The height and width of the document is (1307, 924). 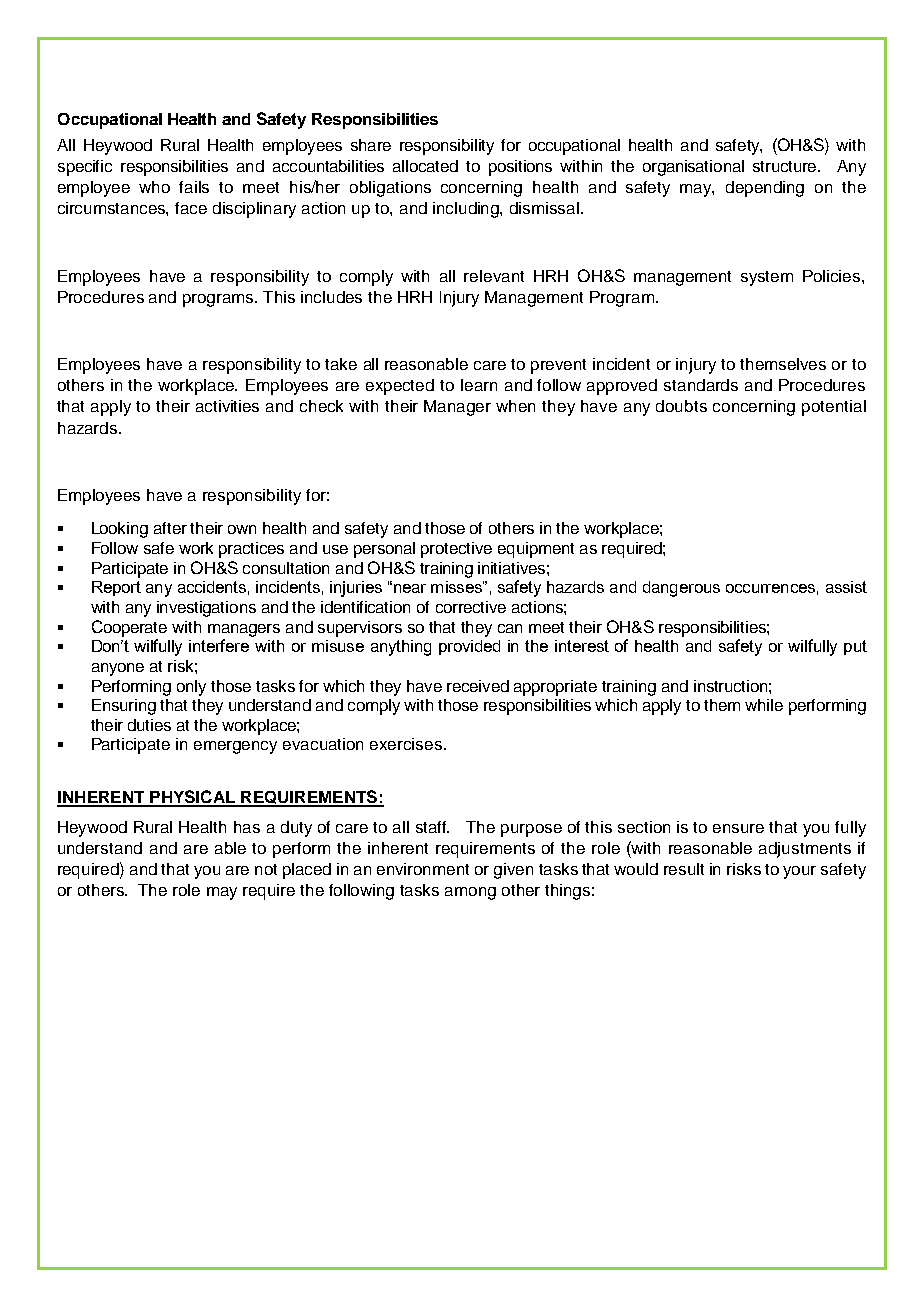 What do you see at coordinates (513, 871) in the document?
I see `given` at bounding box center [513, 871].
